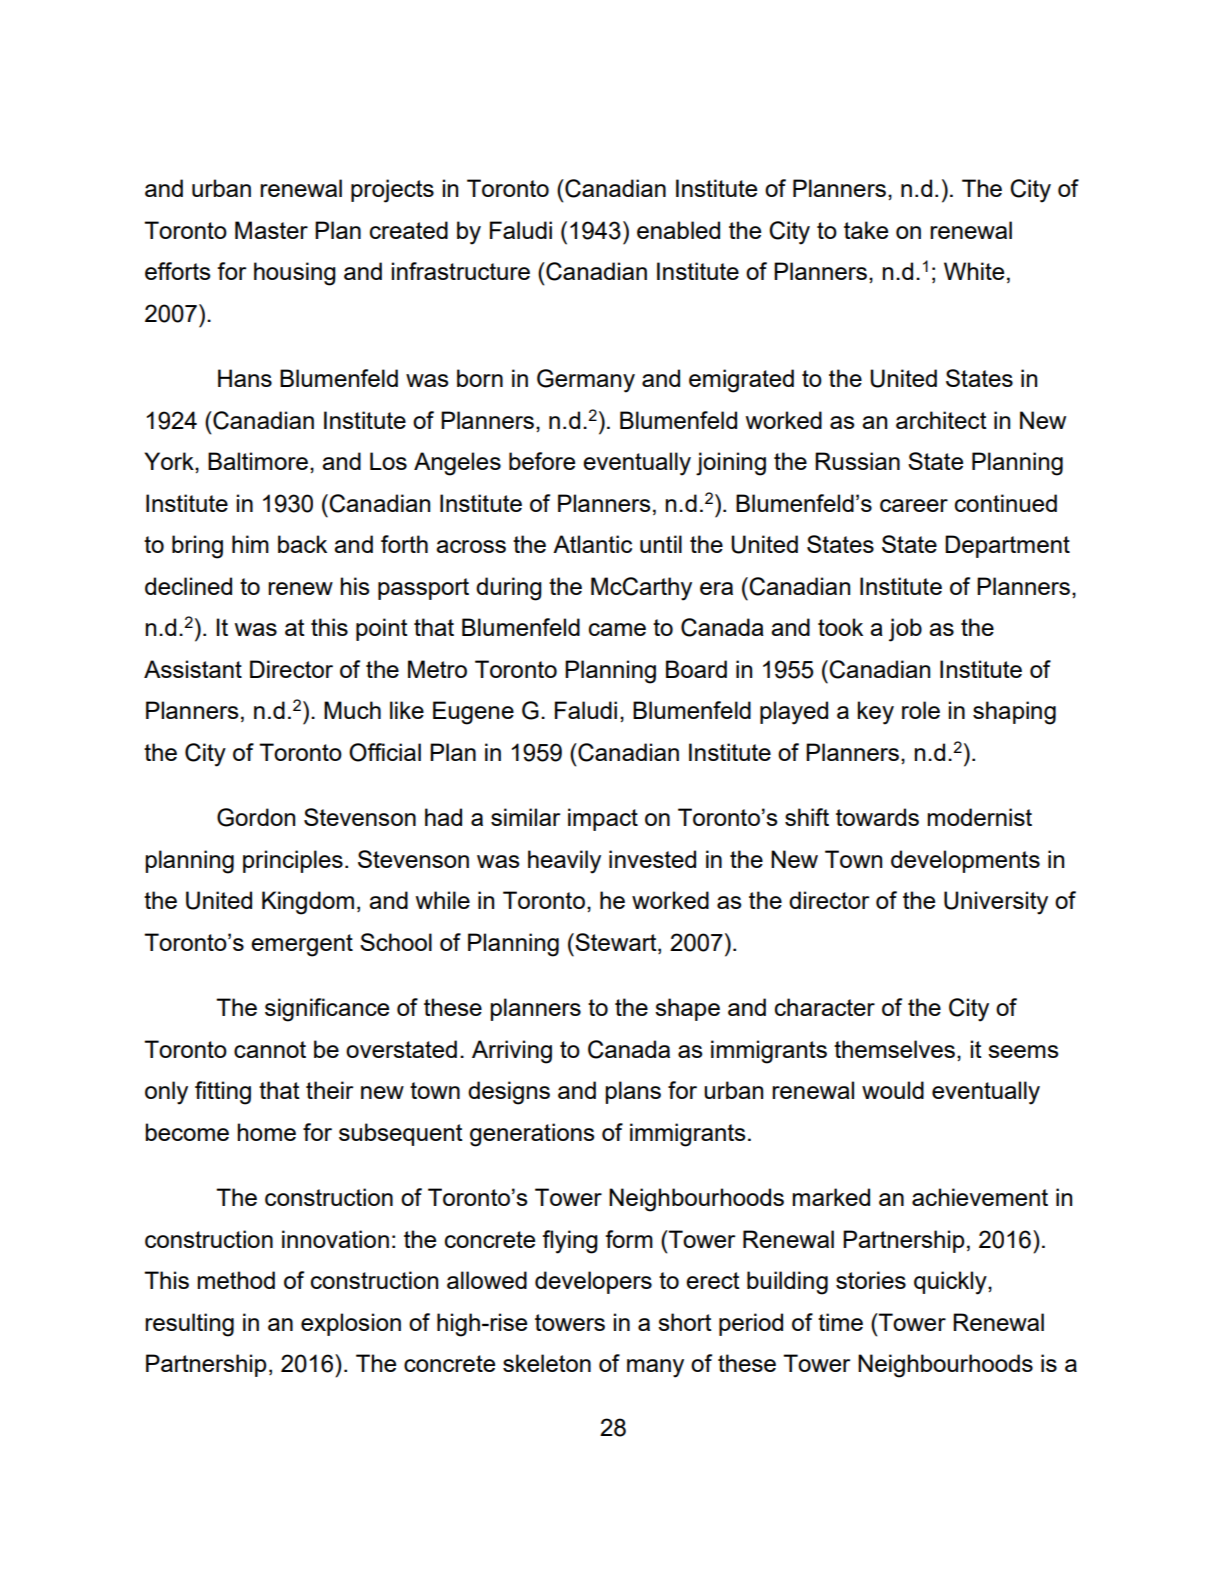 This document has height=1588, width=1227. What do you see at coordinates (603, 819) in the document?
I see `impact` at bounding box center [603, 819].
